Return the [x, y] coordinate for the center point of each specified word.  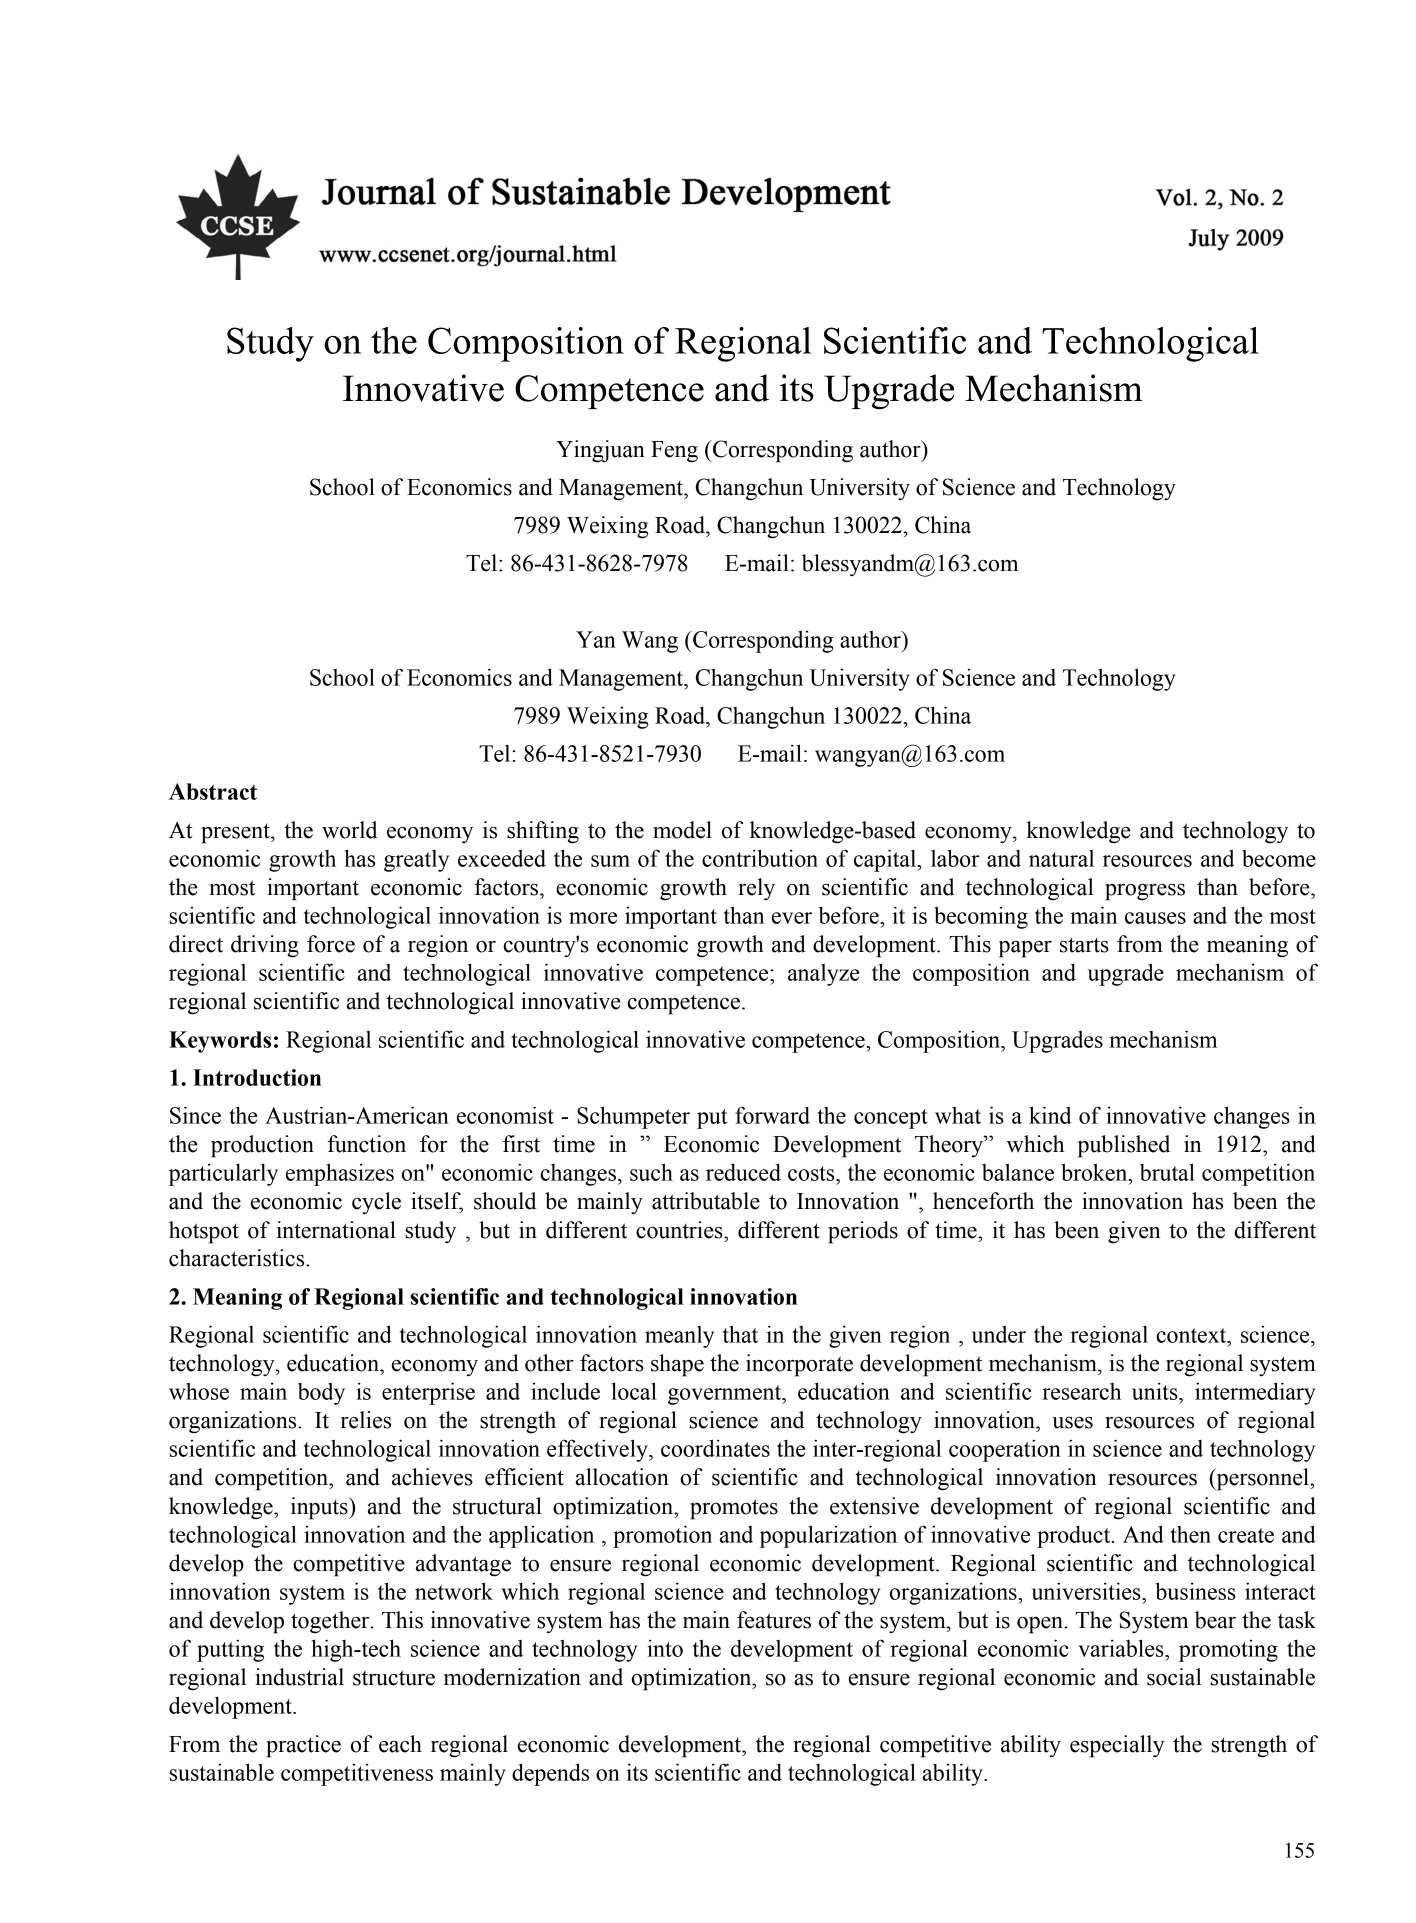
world [349, 830]
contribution [760, 858]
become [1279, 858]
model [682, 830]
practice [303, 1746]
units [1156, 1391]
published [1124, 1146]
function [366, 1144]
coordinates [715, 1448]
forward [772, 1115]
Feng [674, 452]
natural [1061, 858]
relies [366, 1420]
